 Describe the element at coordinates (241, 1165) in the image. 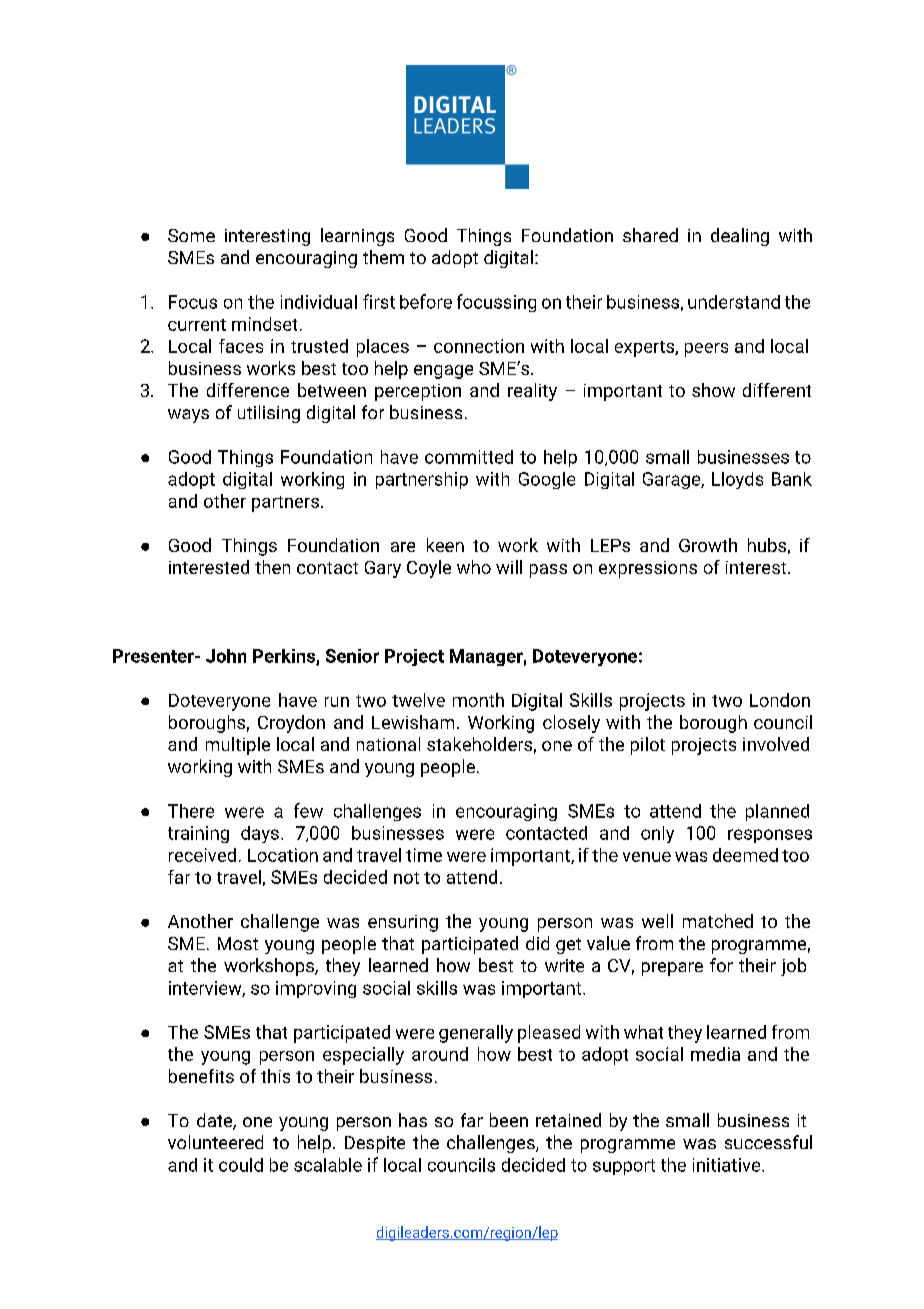

I see `could` at that location.
